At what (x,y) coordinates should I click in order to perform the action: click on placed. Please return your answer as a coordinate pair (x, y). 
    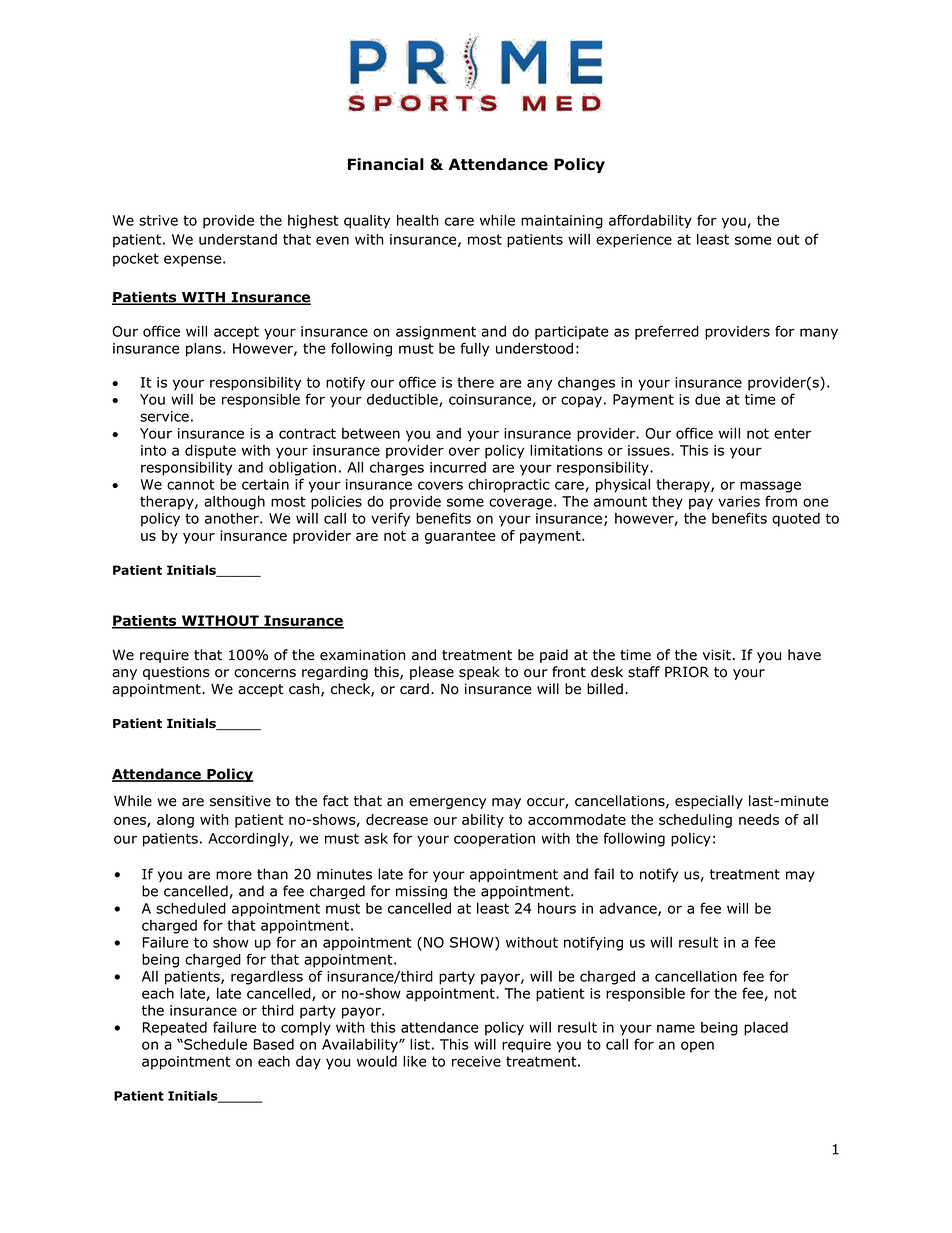
    Looking at the image, I should click on (766, 1029).
